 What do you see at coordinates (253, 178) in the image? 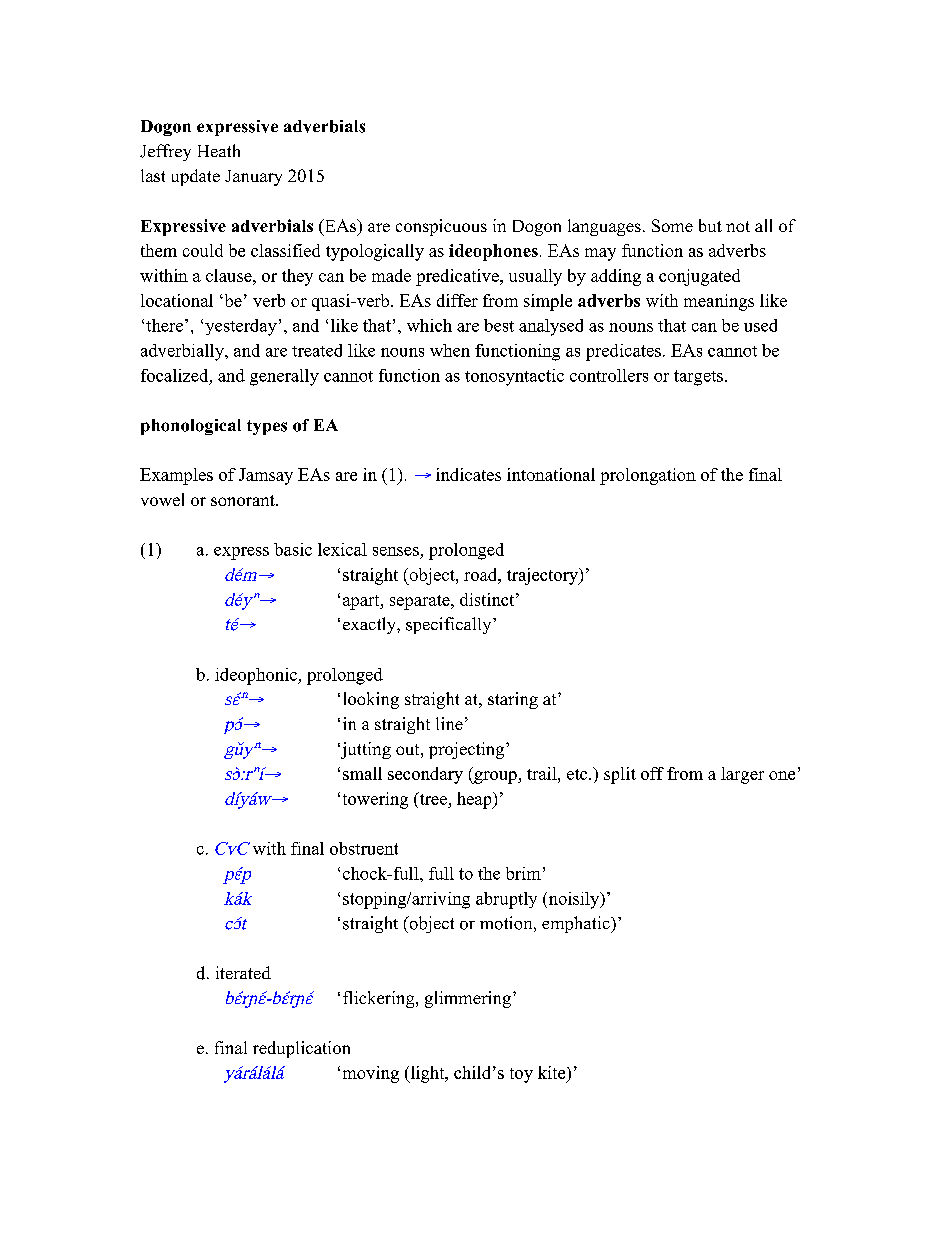
I see `January` at bounding box center [253, 178].
